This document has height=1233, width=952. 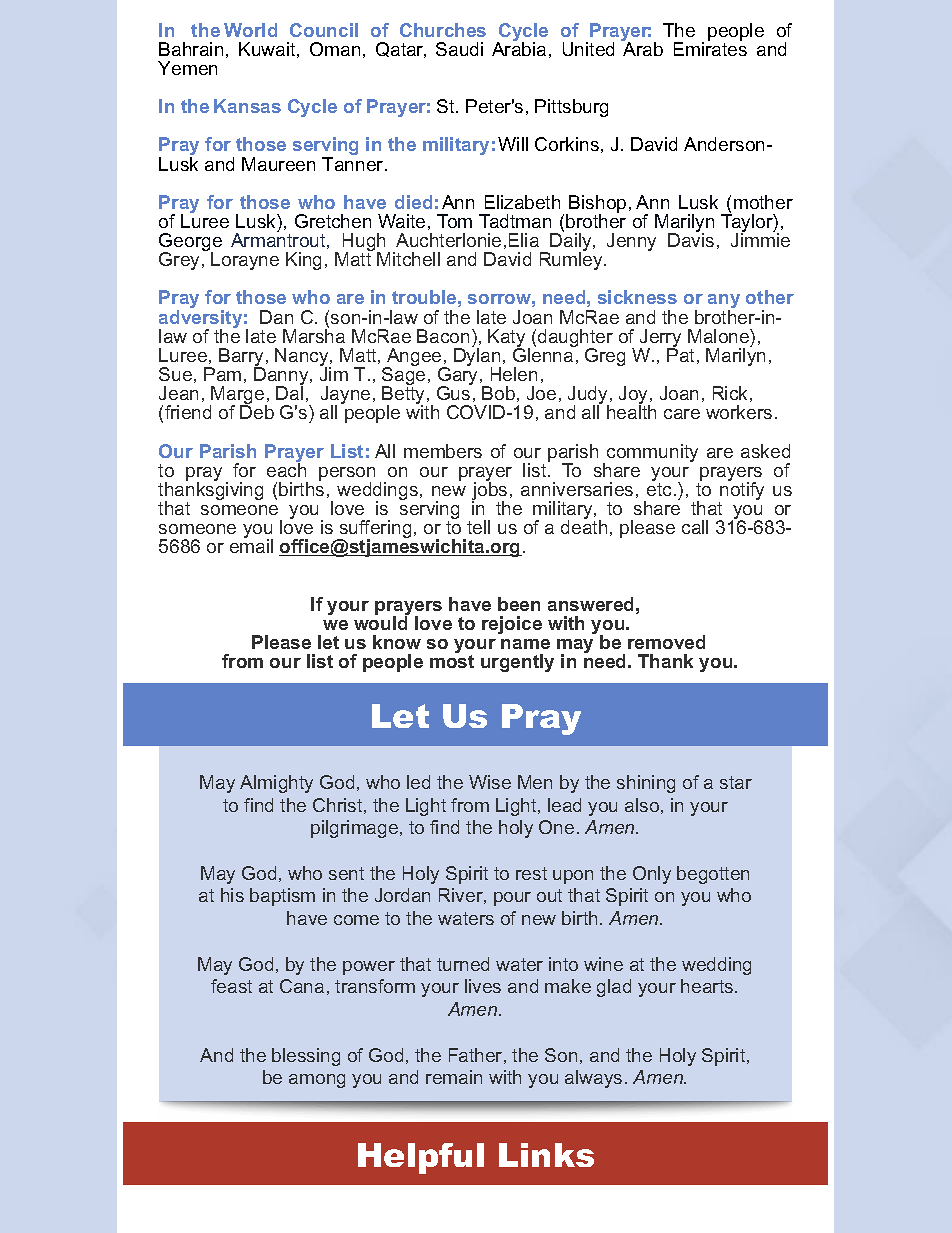 What do you see at coordinates (519, 604) in the document?
I see `been` at bounding box center [519, 604].
